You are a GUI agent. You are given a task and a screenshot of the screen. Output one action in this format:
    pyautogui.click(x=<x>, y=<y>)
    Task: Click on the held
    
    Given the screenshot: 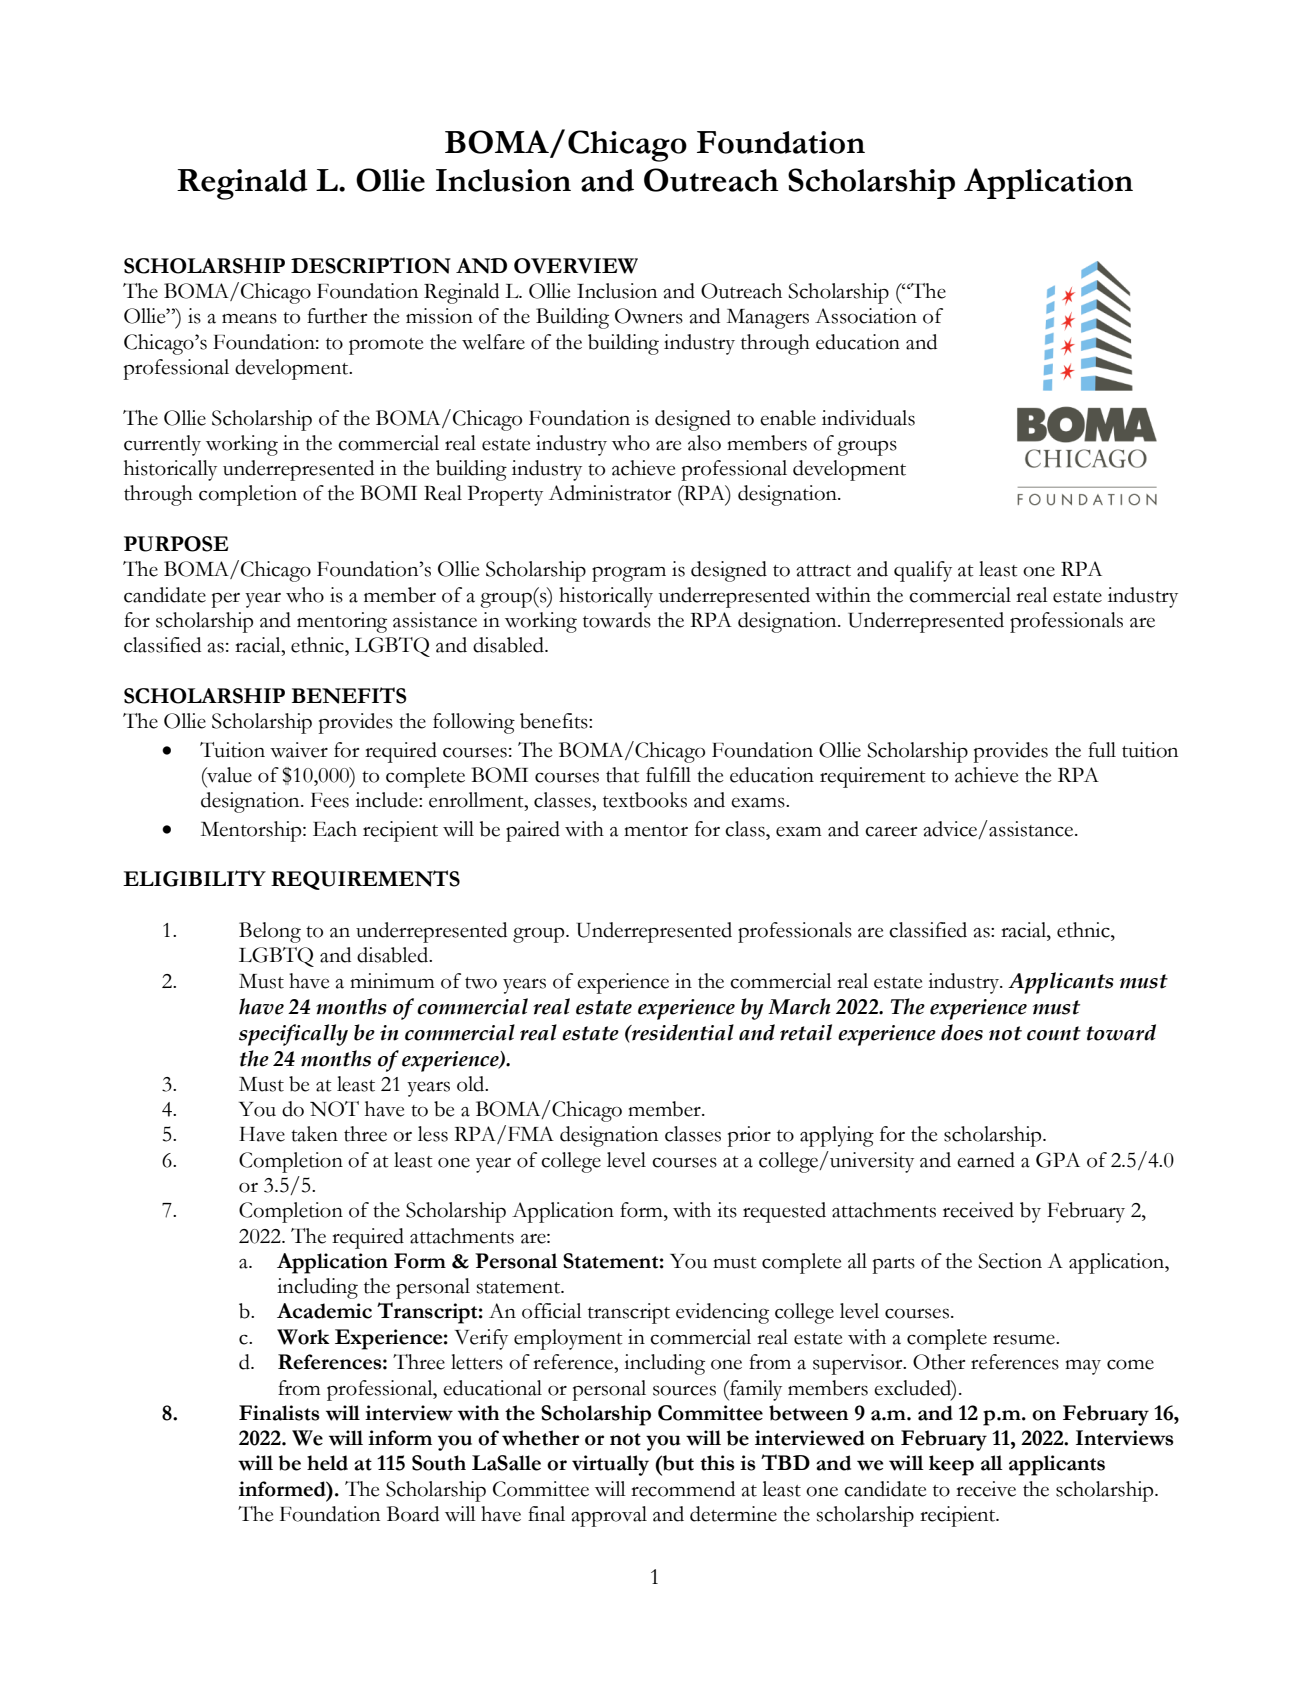 What is the action you would take?
    pyautogui.click(x=327, y=1463)
